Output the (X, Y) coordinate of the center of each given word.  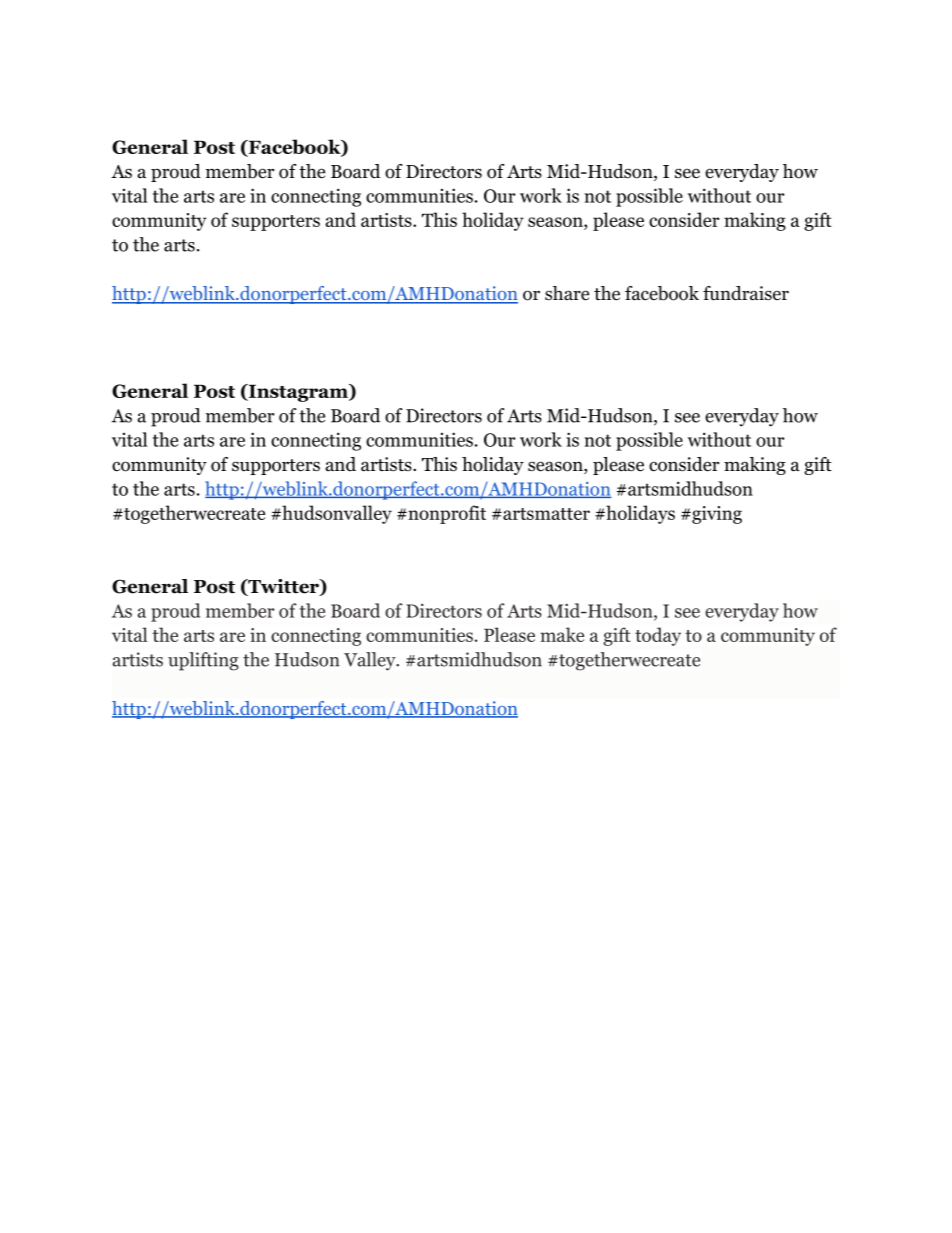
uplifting (203, 661)
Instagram (298, 393)
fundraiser (746, 293)
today (658, 636)
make (562, 634)
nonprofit (446, 514)
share (567, 293)
